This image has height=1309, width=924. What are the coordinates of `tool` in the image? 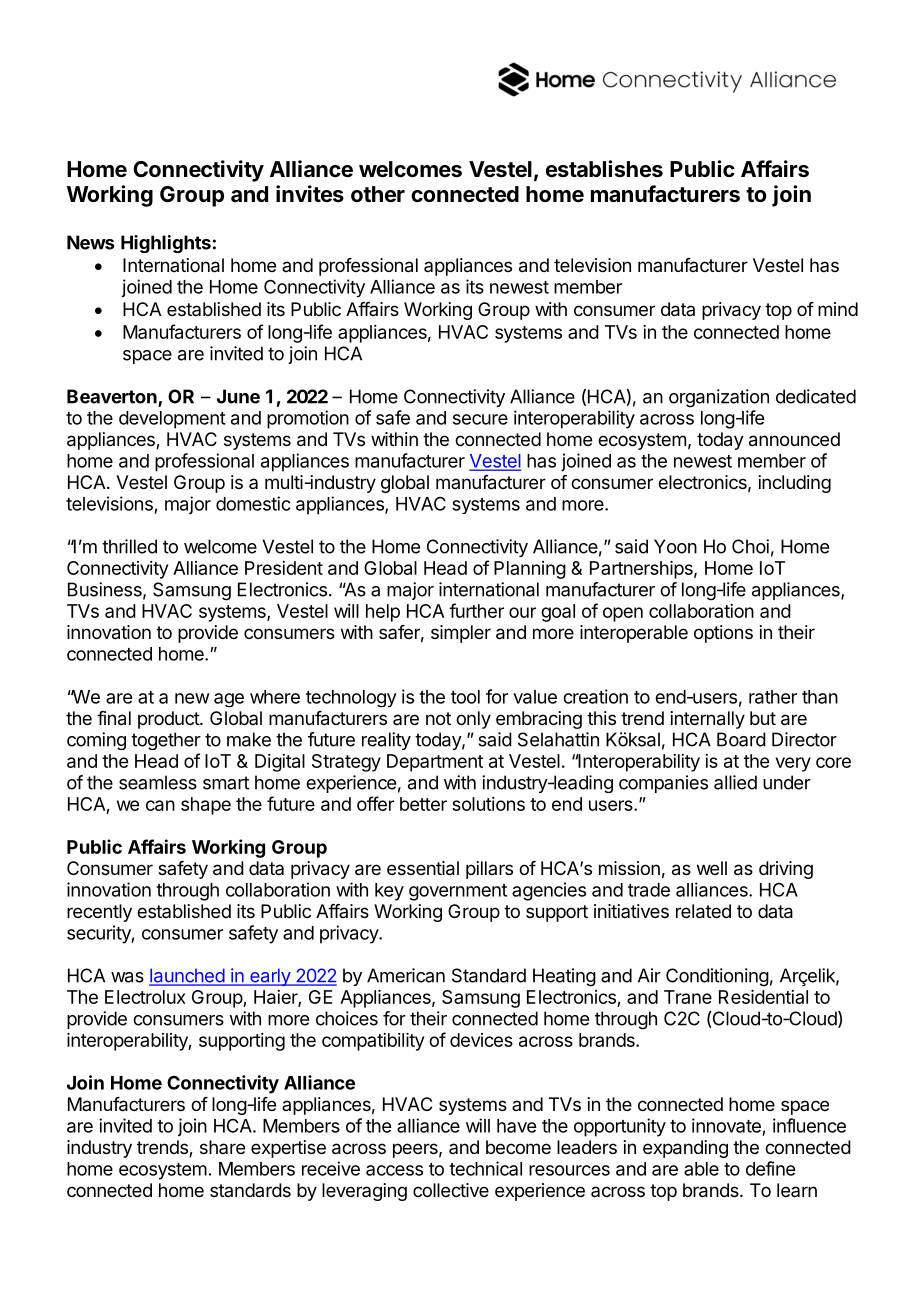 It's located at (465, 697).
